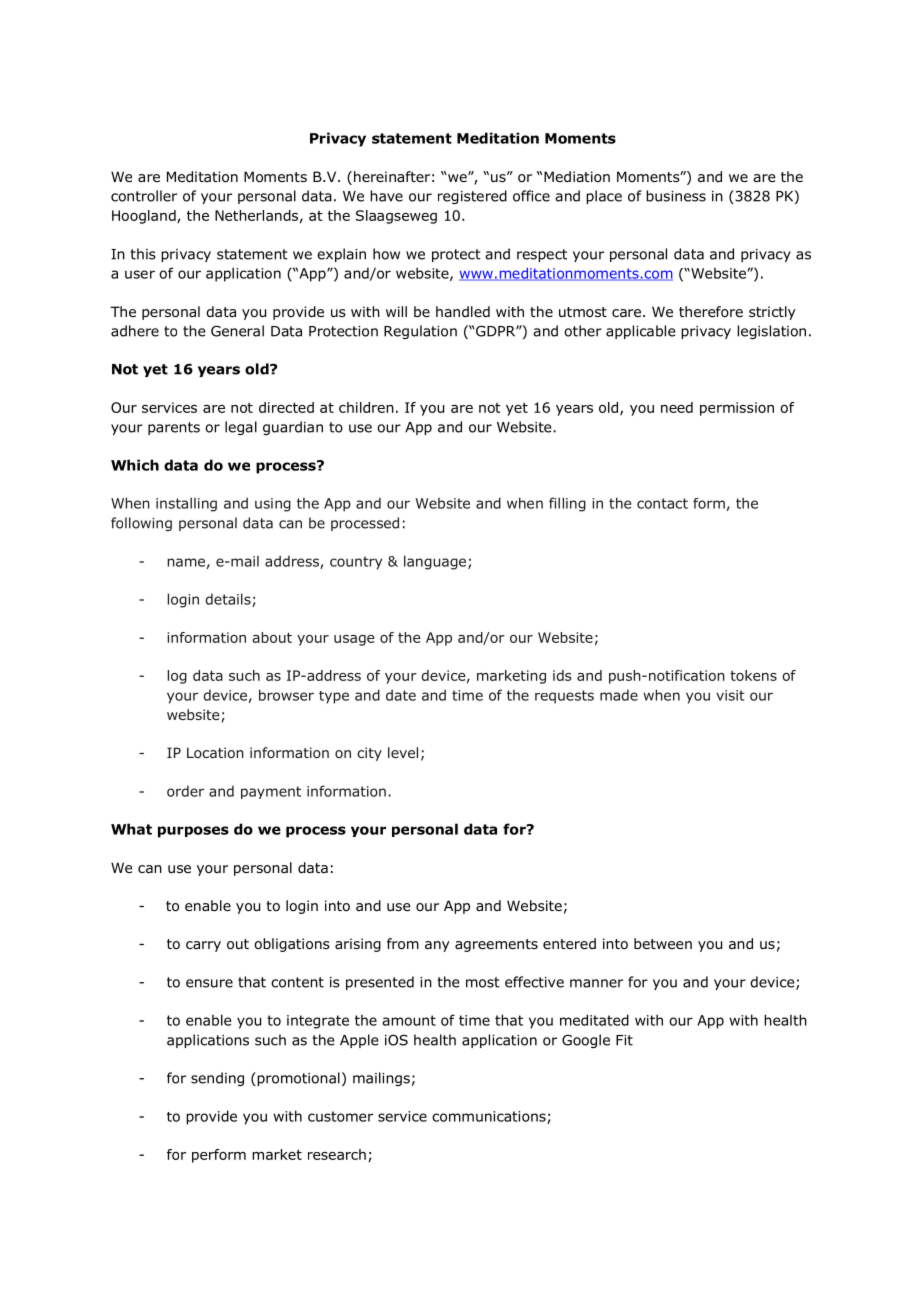 The height and width of the screenshot is (1308, 924). What do you see at coordinates (676, 196) in the screenshot?
I see `business` at bounding box center [676, 196].
